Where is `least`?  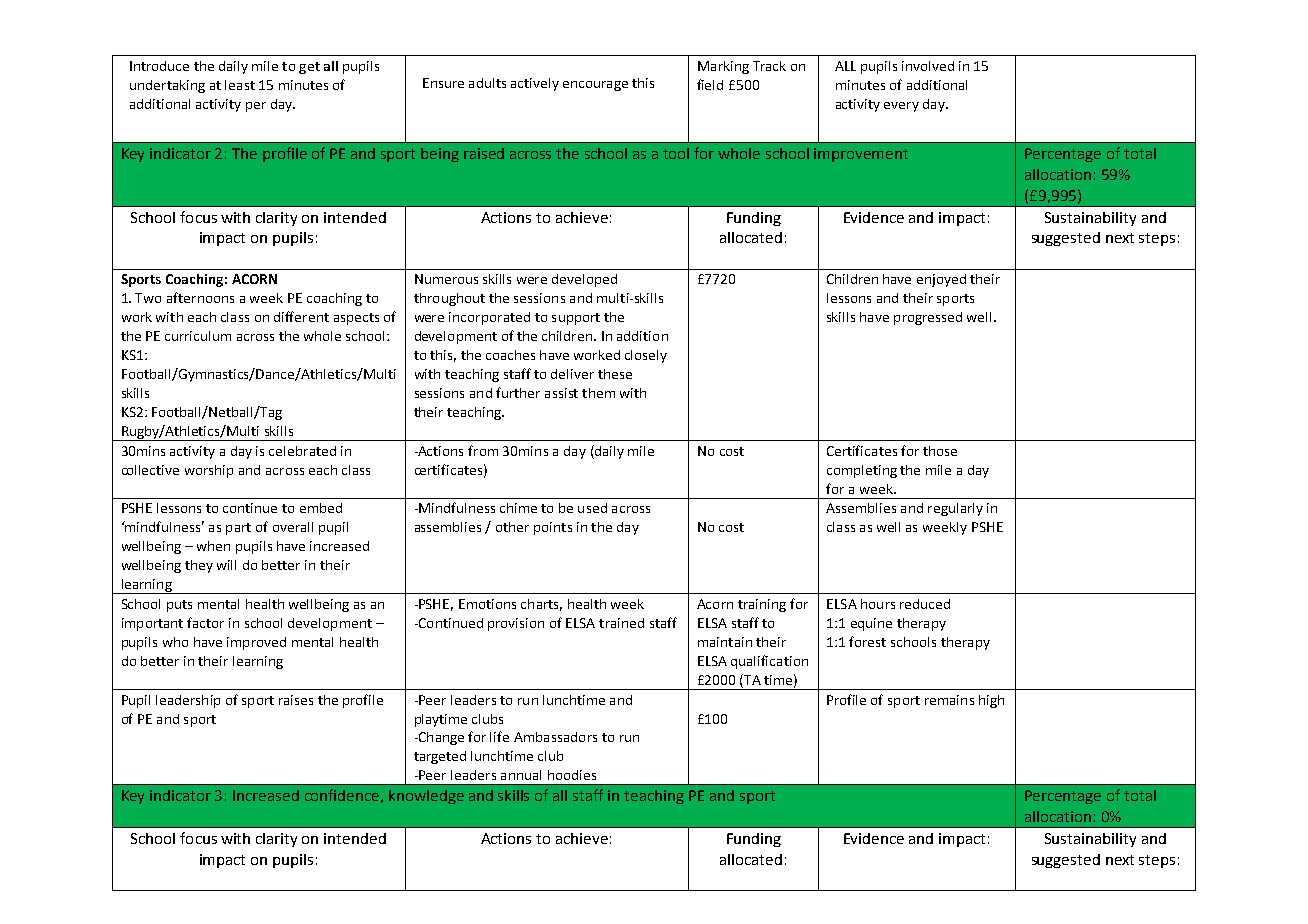 least is located at coordinates (240, 85).
